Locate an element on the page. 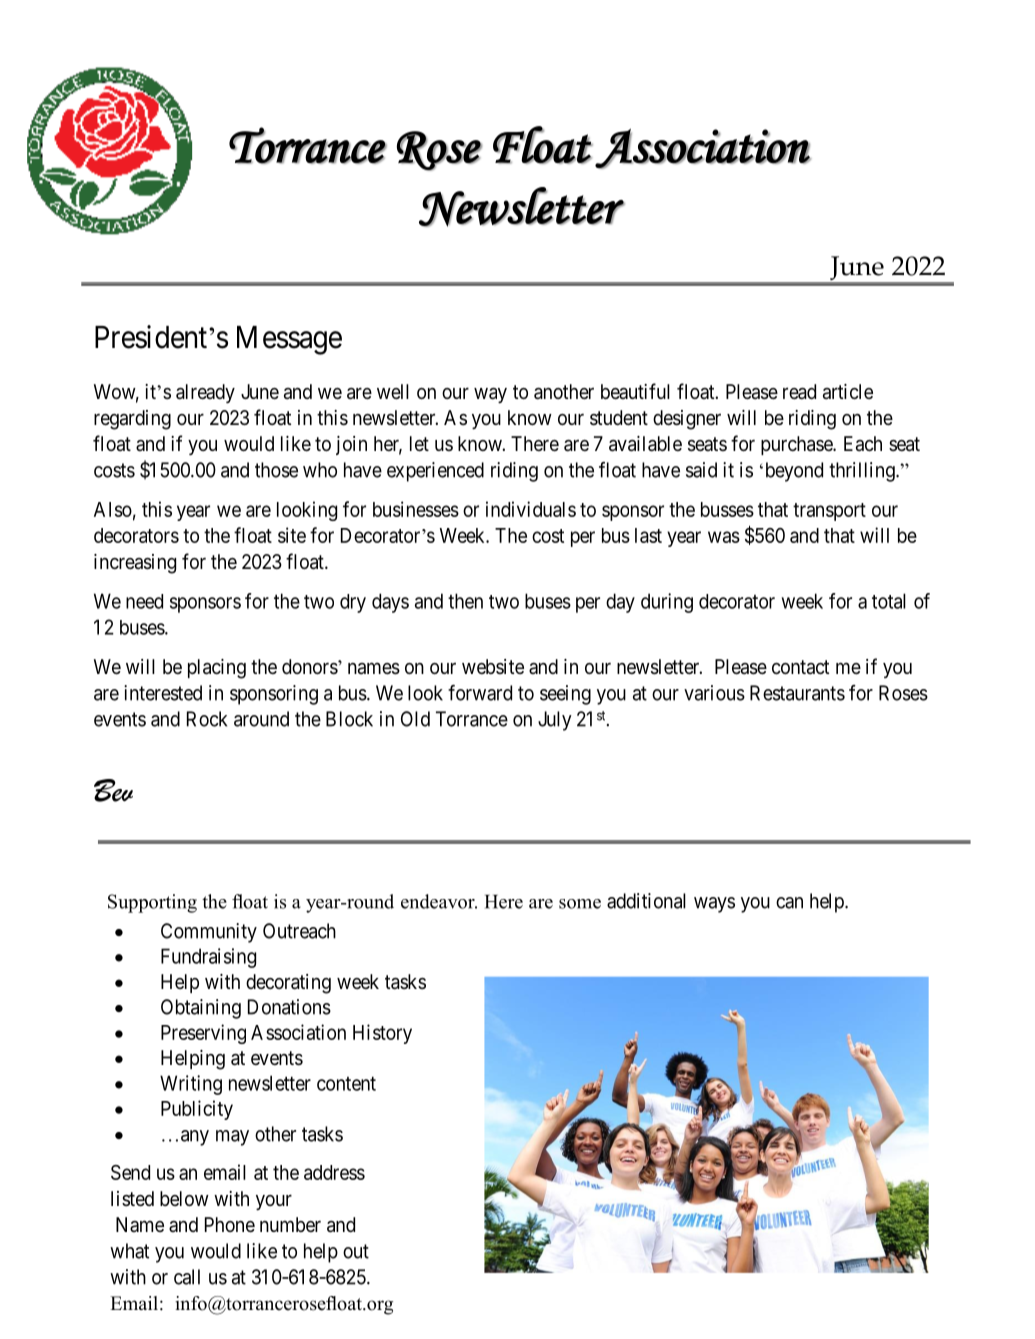  Message is located at coordinates (289, 340).
